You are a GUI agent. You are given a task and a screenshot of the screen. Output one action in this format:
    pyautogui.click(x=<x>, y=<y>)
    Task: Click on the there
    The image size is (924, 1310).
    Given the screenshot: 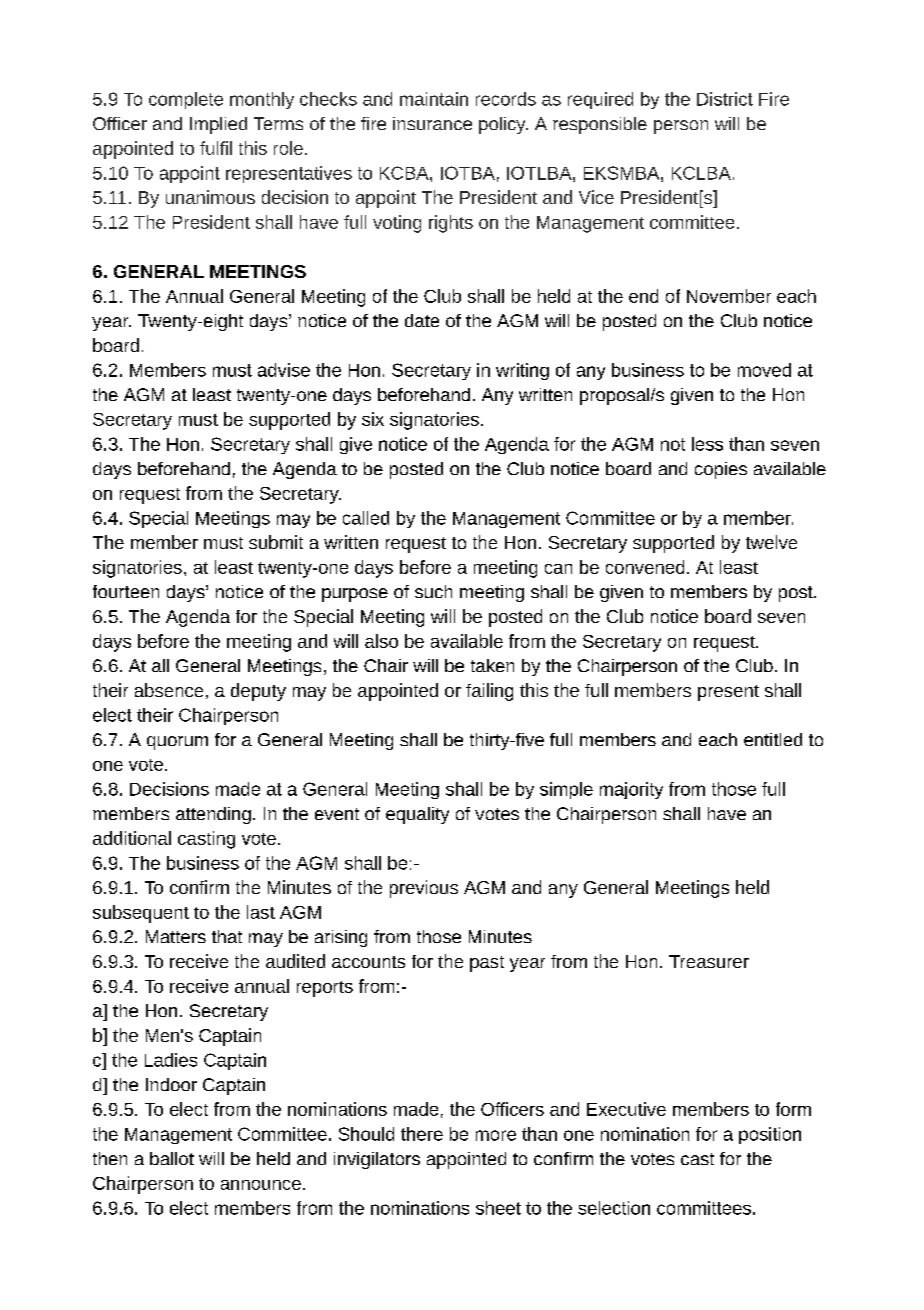 What is the action you would take?
    pyautogui.click(x=422, y=1134)
